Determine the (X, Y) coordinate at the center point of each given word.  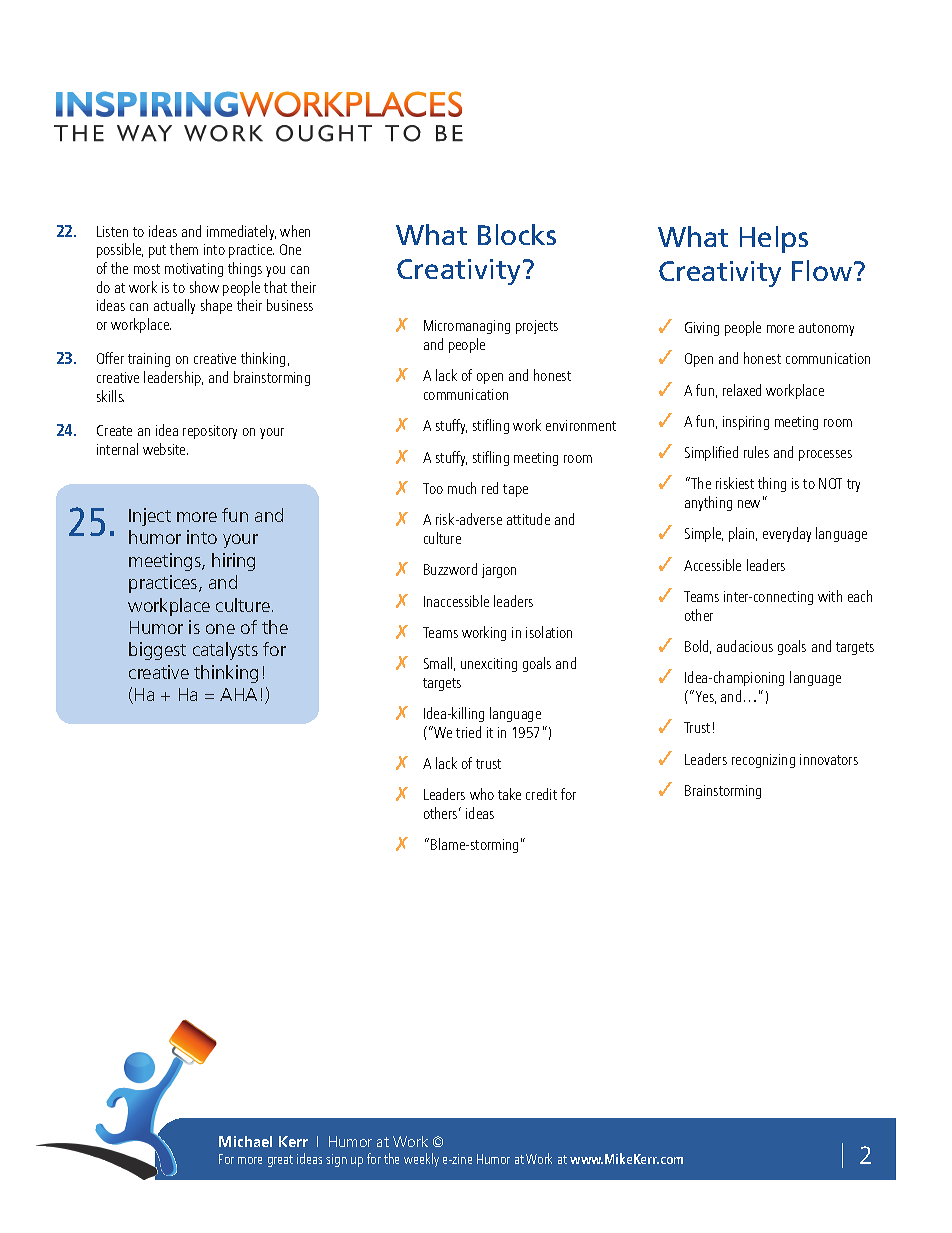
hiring (233, 562)
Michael (245, 1141)
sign (336, 1160)
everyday (787, 534)
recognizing (763, 761)
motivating (194, 270)
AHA (238, 694)
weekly (421, 1160)
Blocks (517, 234)
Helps (774, 239)
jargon (499, 571)
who (482, 794)
